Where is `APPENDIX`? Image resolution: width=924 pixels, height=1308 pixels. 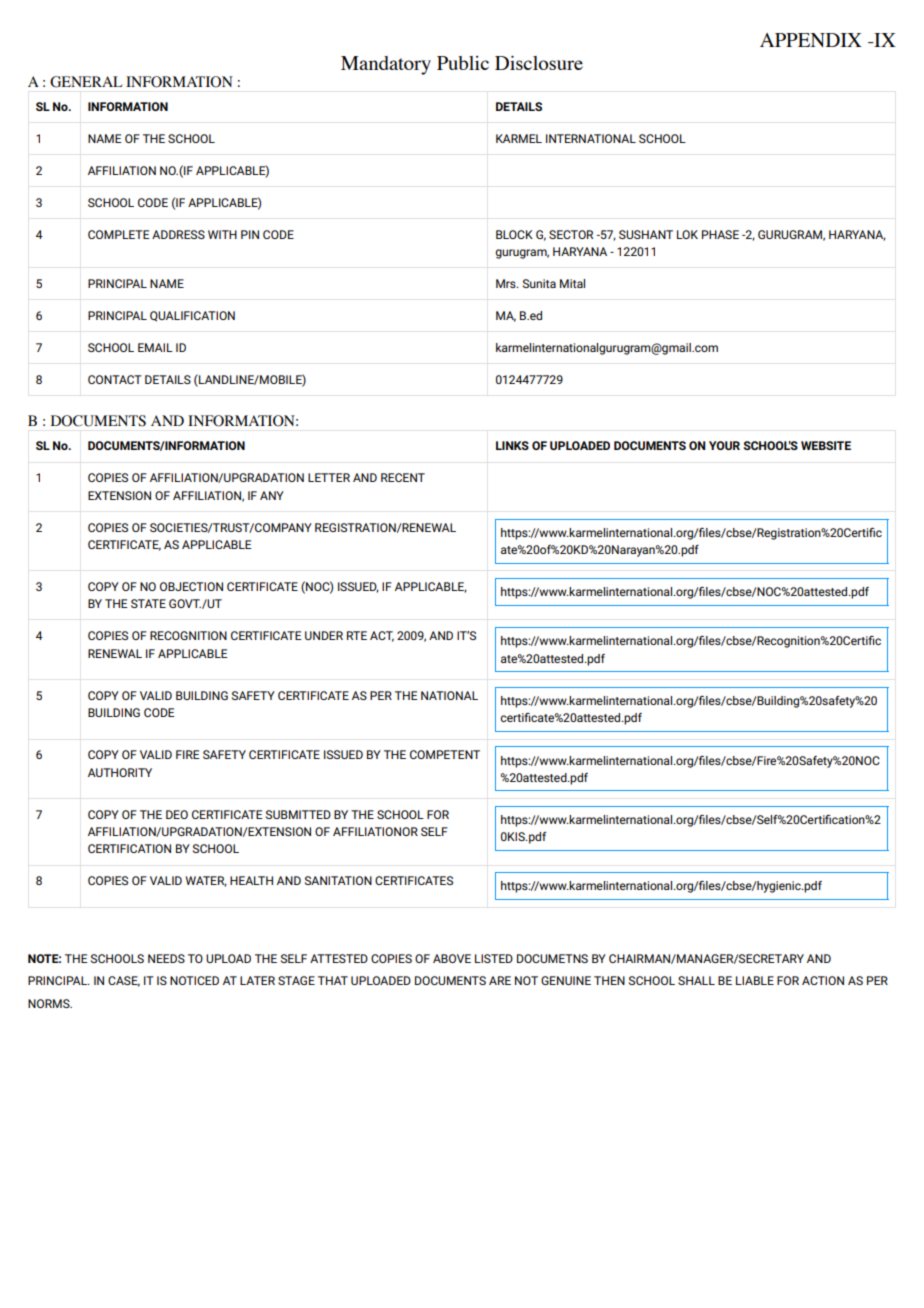 APPENDIX is located at coordinates (811, 40).
